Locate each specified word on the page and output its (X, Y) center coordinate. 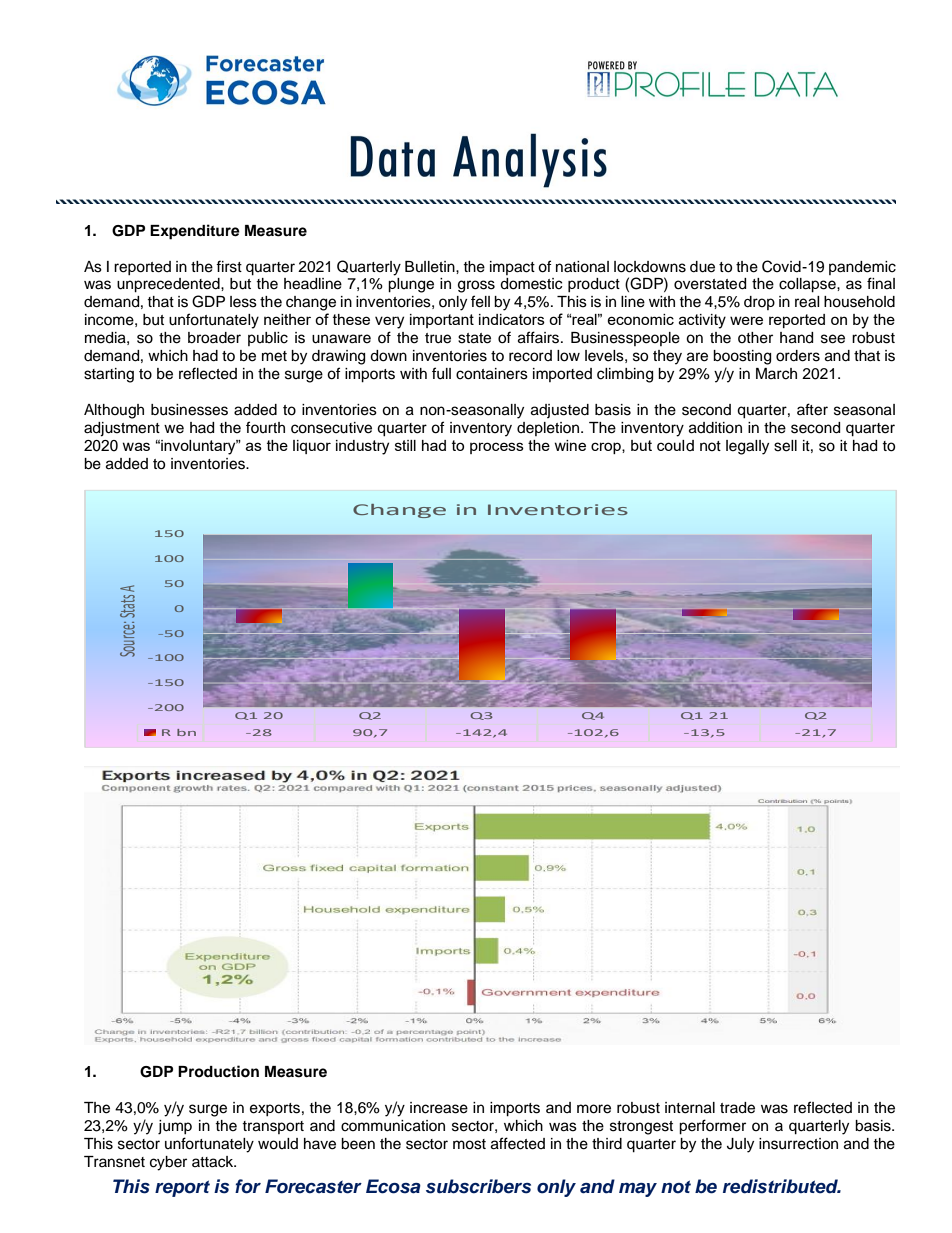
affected (518, 1143)
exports (275, 1109)
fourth (265, 427)
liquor (312, 447)
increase (439, 1108)
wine (570, 445)
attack (214, 1162)
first (229, 266)
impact (512, 268)
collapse (808, 285)
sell (785, 446)
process (497, 448)
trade (737, 1108)
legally (747, 447)
